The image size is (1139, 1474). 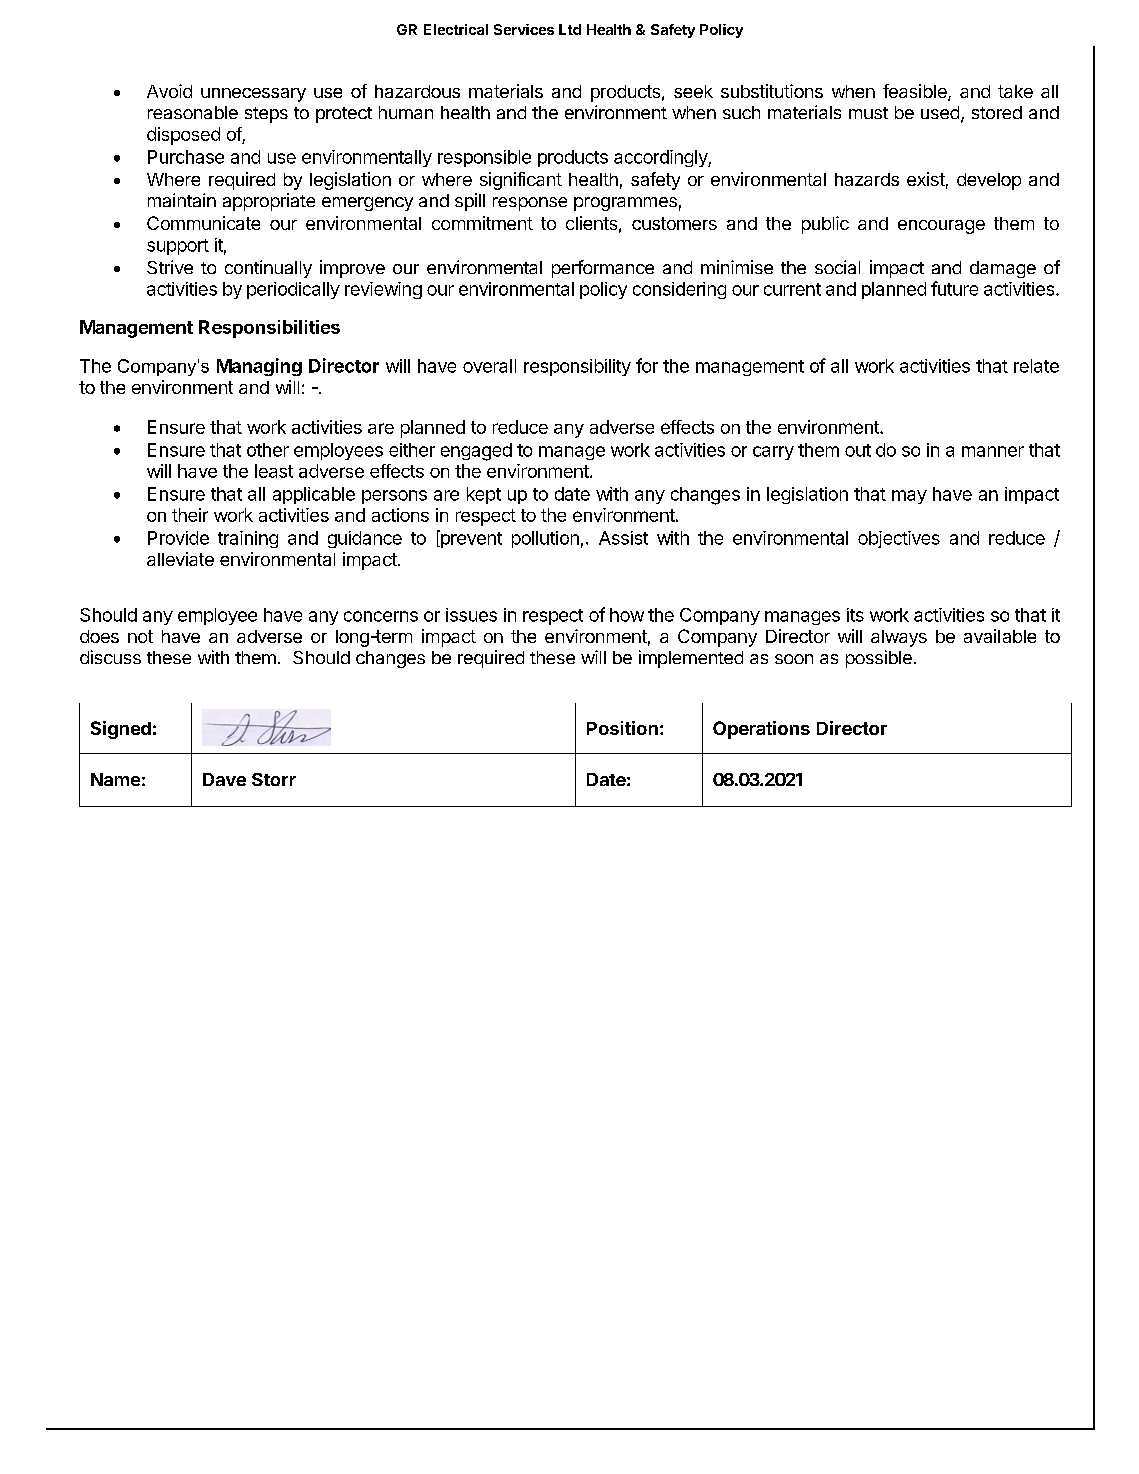 I want to click on Strive, so click(x=170, y=267).
